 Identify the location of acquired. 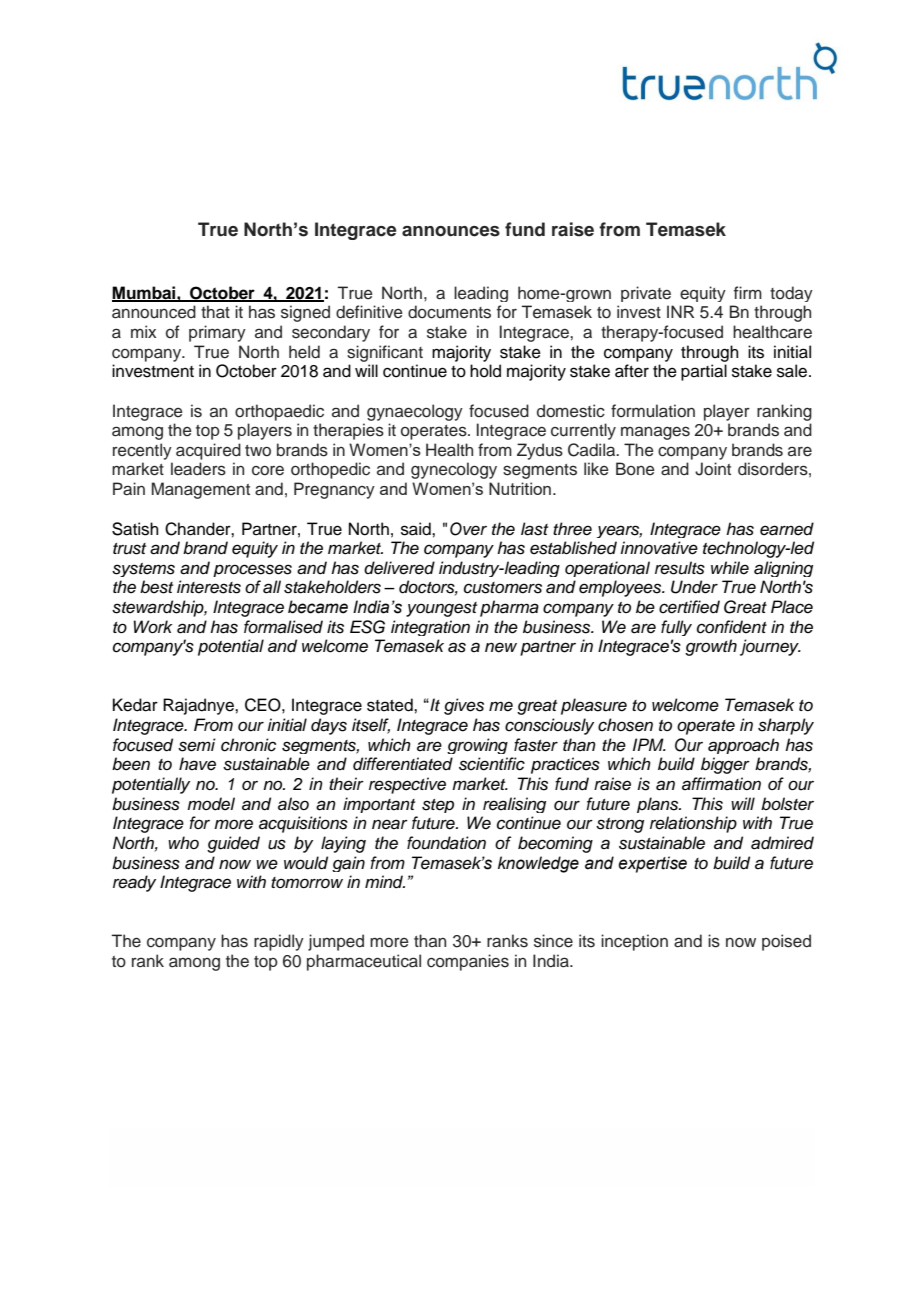
(208, 451).
